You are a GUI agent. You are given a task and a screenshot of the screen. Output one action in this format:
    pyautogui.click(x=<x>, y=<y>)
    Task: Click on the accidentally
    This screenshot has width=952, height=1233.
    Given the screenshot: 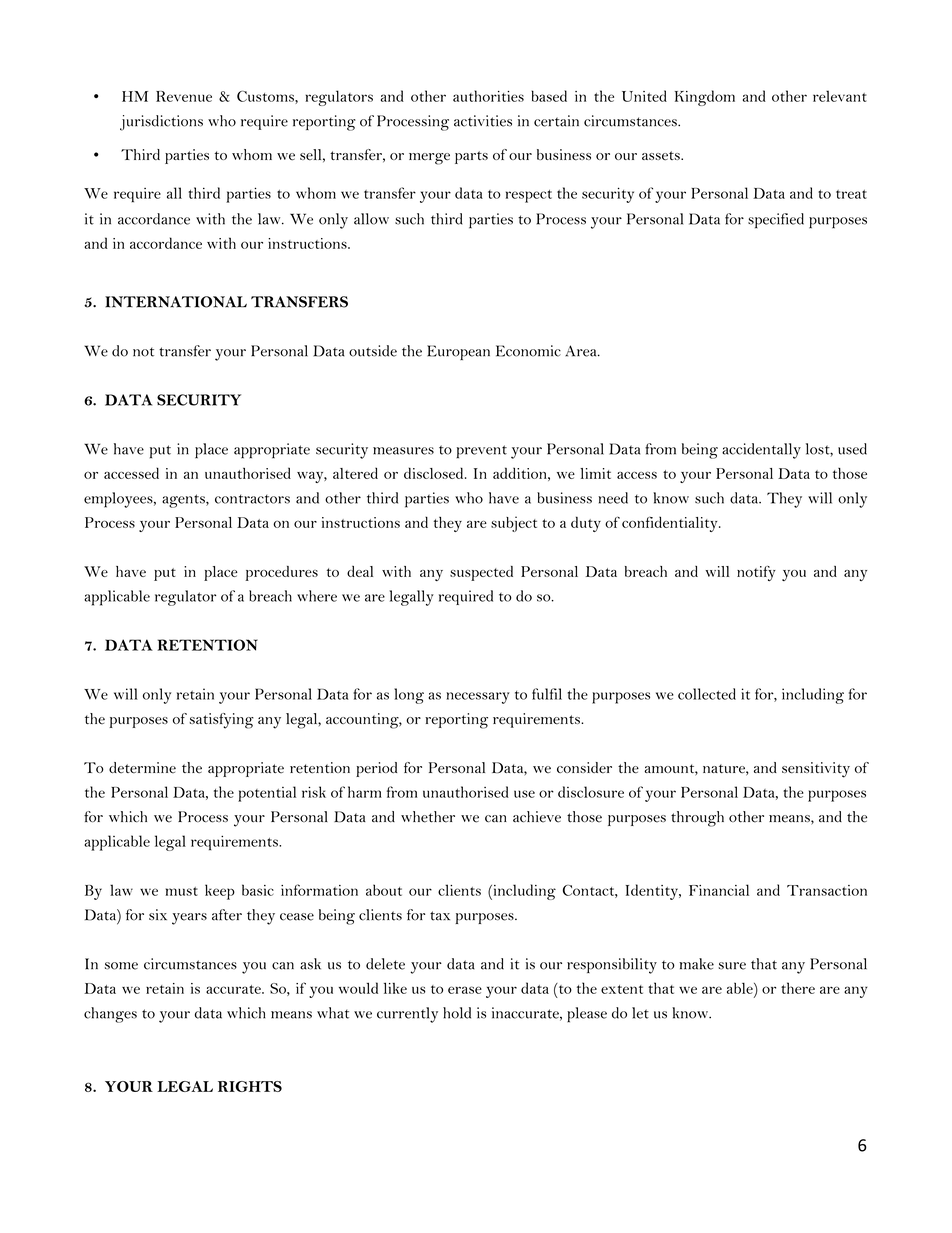 What is the action you would take?
    pyautogui.click(x=761, y=451)
